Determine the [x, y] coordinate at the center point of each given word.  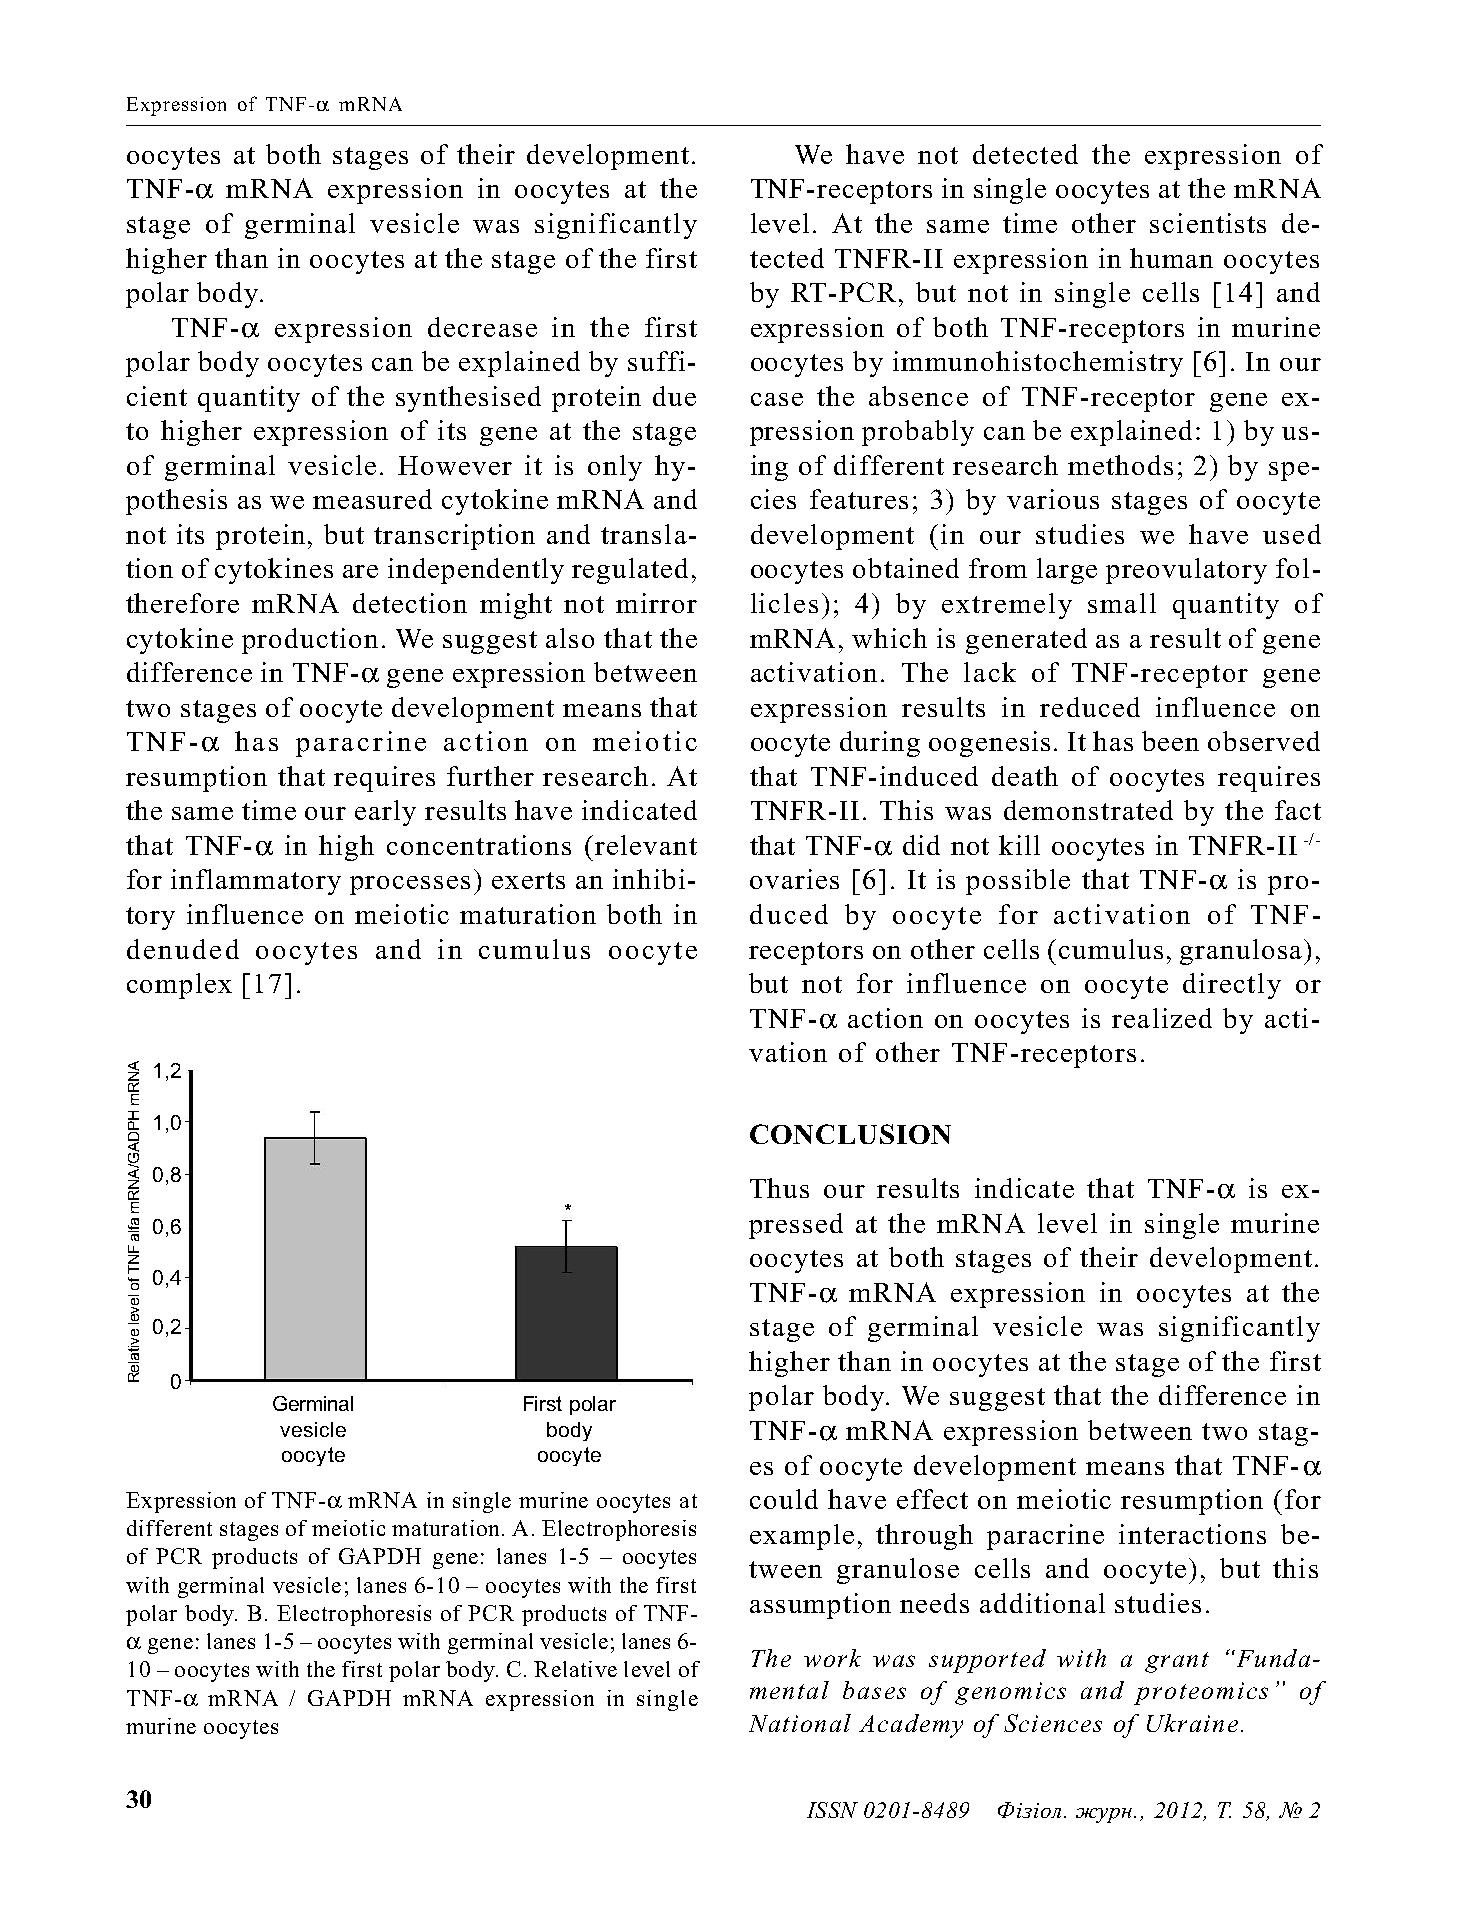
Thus [779, 1188]
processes [410, 885]
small [1122, 603]
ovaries [794, 879]
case [777, 399]
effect [932, 1499]
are [360, 571]
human [1171, 258]
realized [1162, 1018]
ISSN [832, 1810]
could [784, 1499]
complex [179, 986]
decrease [482, 327]
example [802, 1537]
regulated [630, 571]
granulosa [1241, 952]
